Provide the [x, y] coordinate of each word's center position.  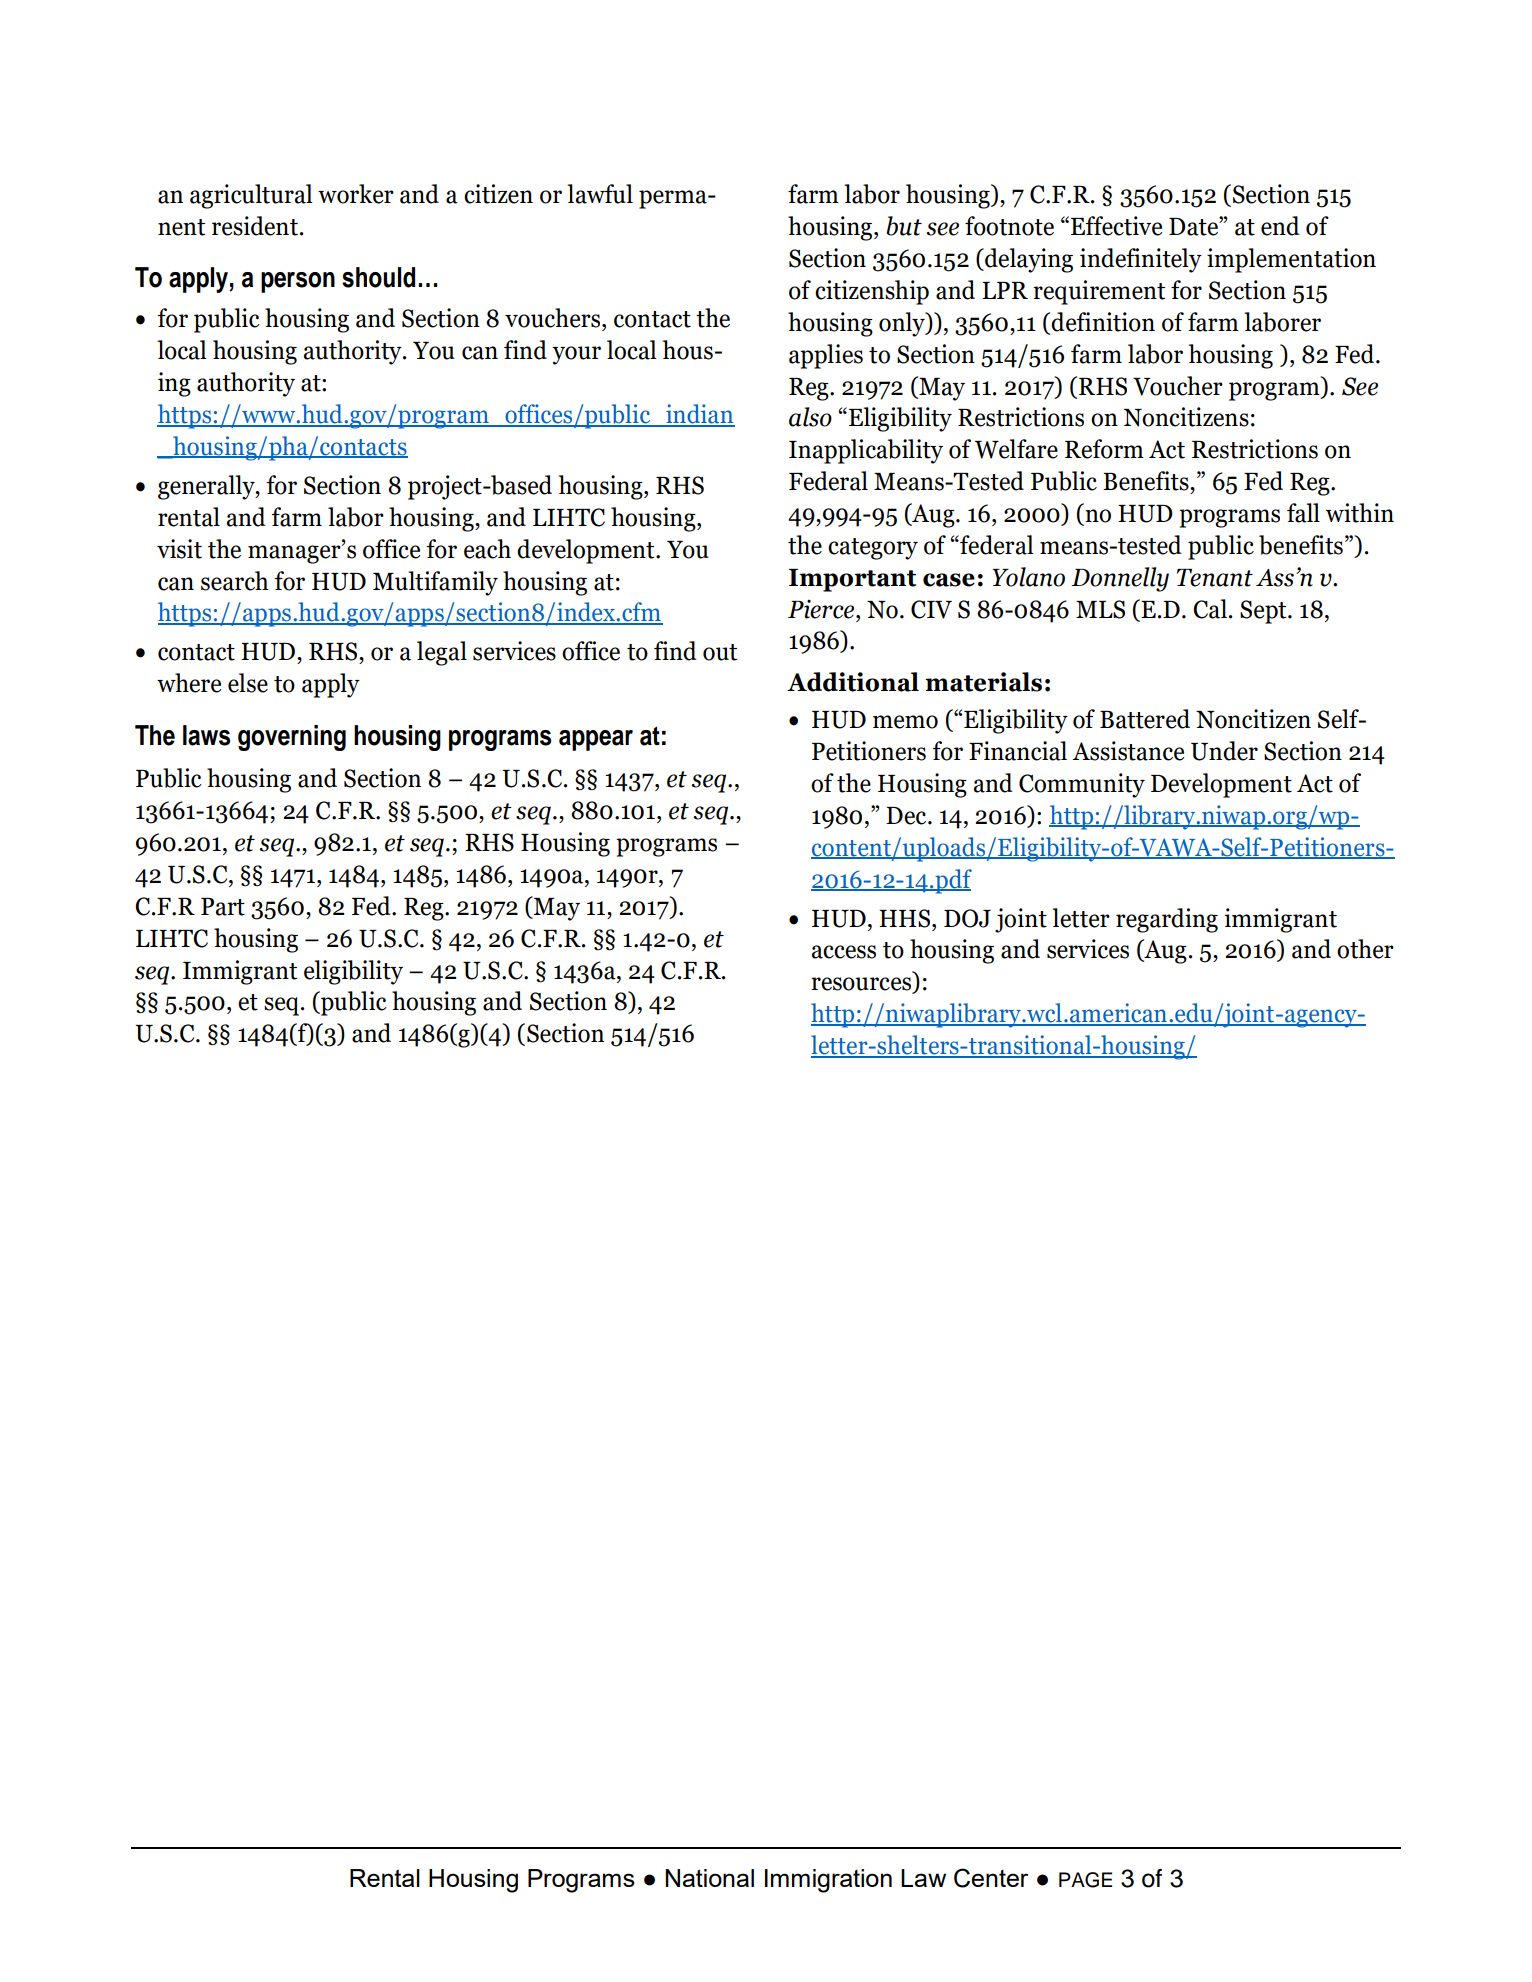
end [1280, 226]
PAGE [1085, 1880]
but [904, 226]
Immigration [828, 1881]
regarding [1167, 920]
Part [223, 907]
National [709, 1878]
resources [862, 985]
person [298, 282]
